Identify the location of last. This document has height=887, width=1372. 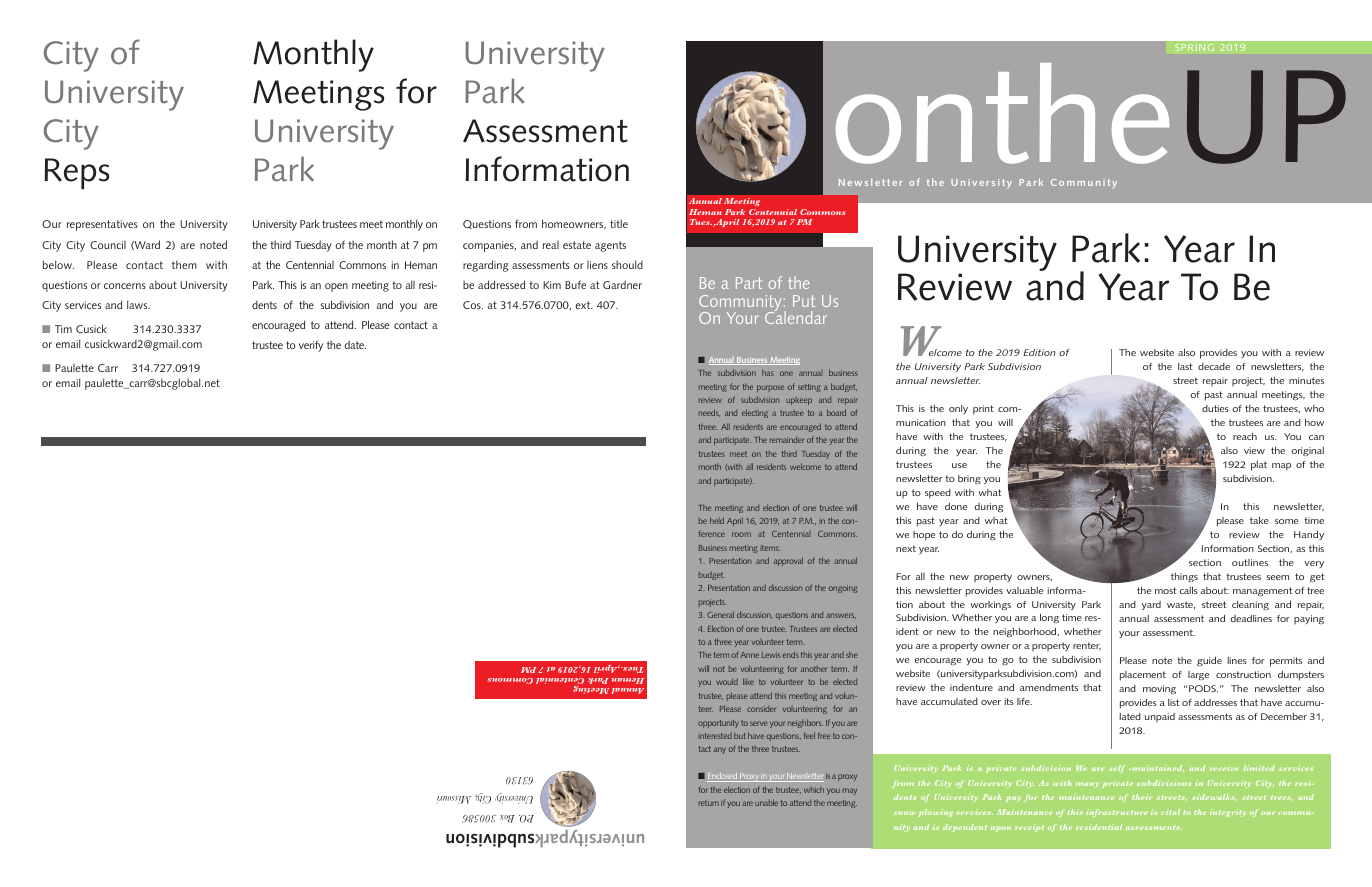
(1185, 366).
